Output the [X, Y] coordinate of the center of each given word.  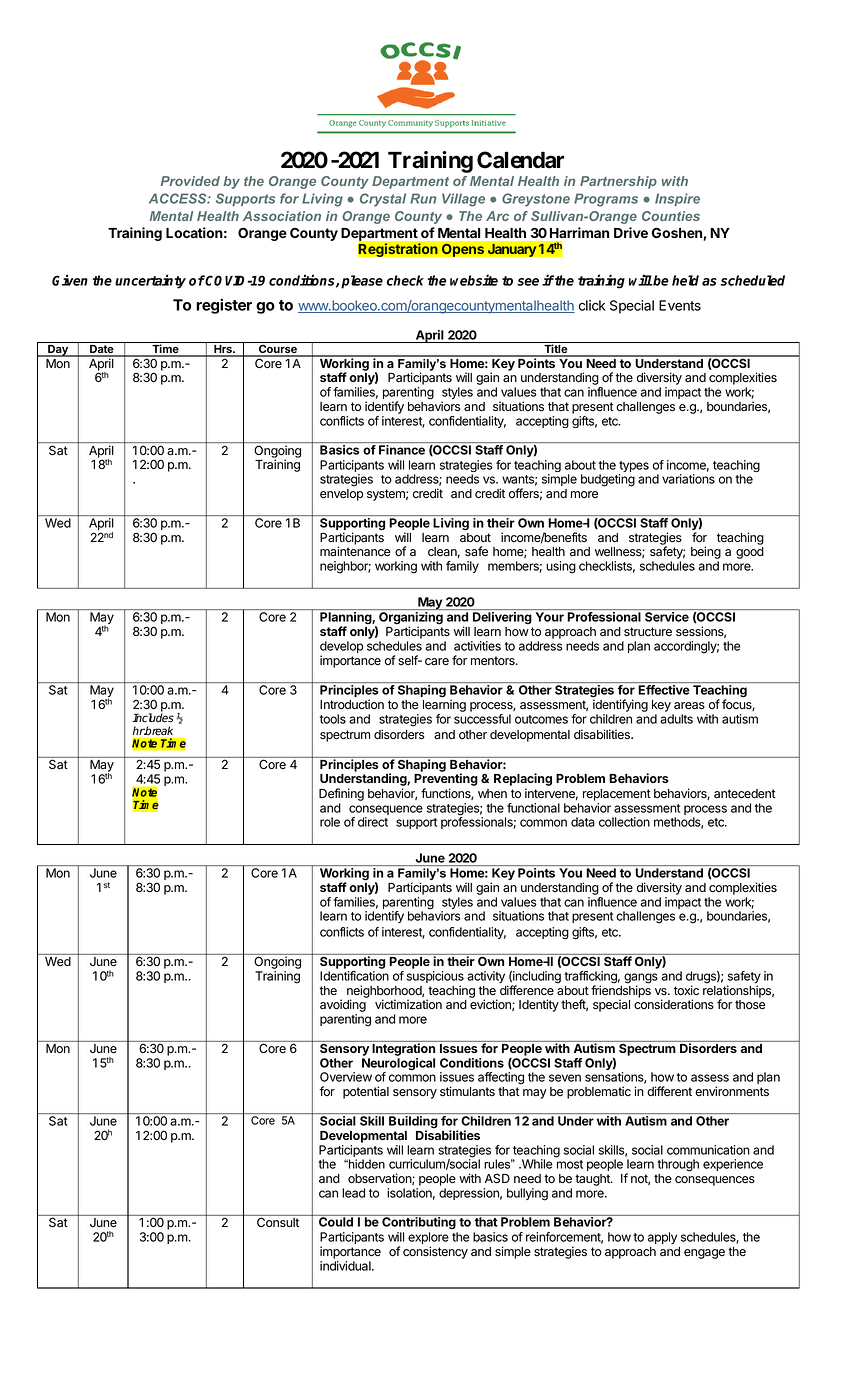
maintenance [355, 551]
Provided [190, 181]
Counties [671, 216]
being [706, 554]
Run [423, 198]
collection [624, 822]
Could [336, 1221]
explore [428, 1239]
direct [373, 822]
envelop [341, 495]
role [330, 822]
